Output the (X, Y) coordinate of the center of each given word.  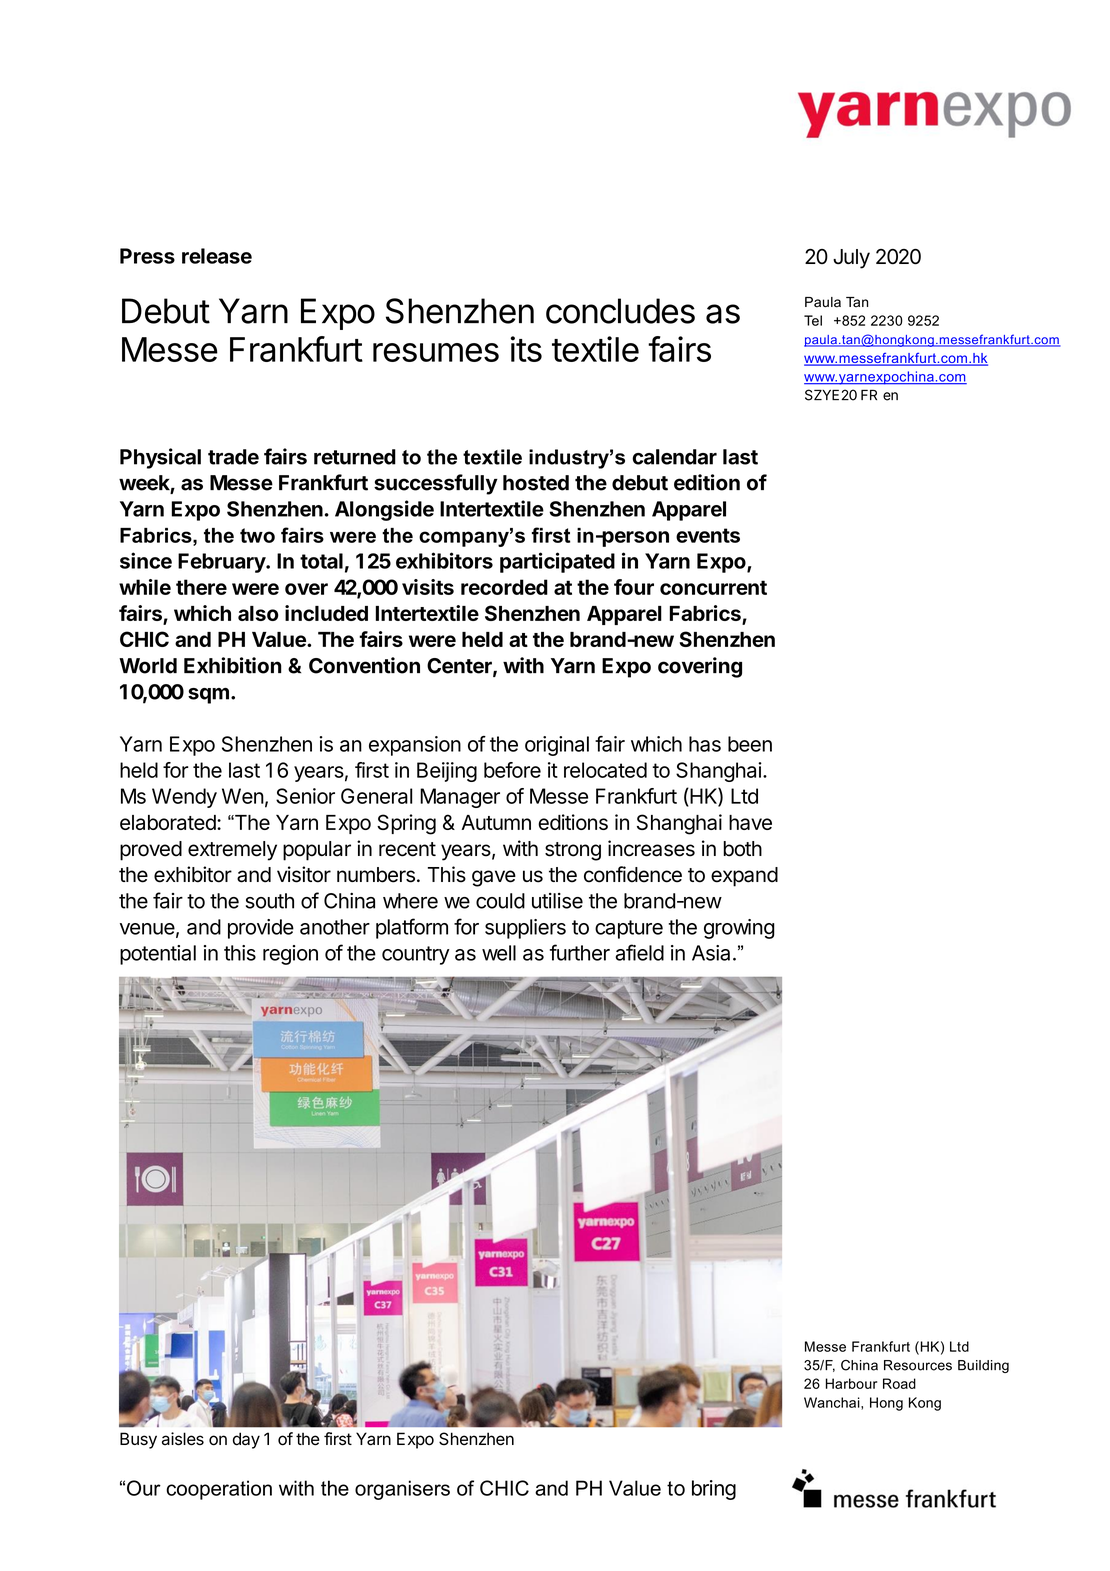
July (851, 259)
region (290, 955)
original (557, 746)
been (750, 744)
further (580, 952)
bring (714, 1490)
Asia (711, 953)
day (246, 1440)
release (217, 256)
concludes (620, 311)
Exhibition (233, 665)
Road (899, 1383)
